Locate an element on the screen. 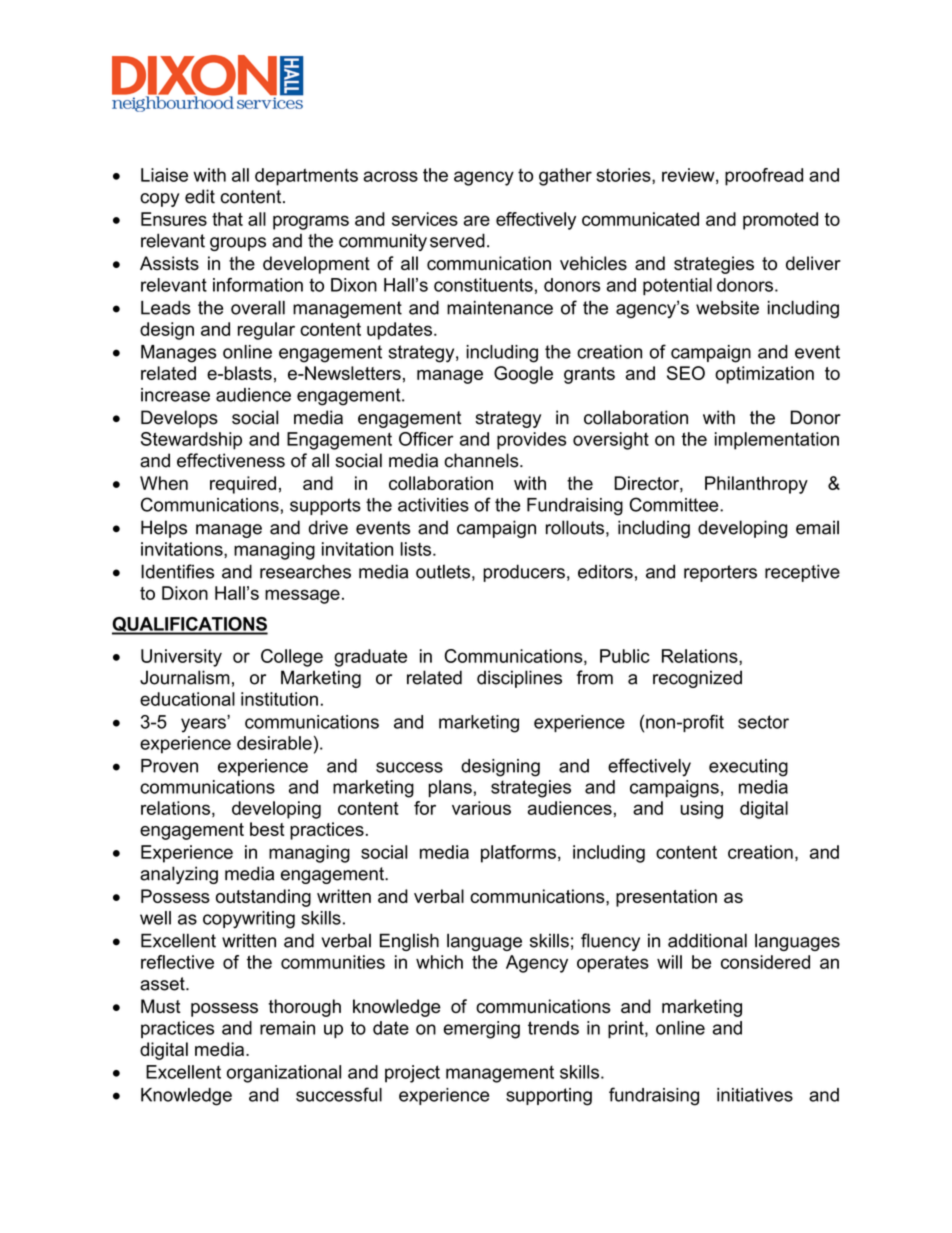 This screenshot has height=1233, width=952. Philanthropy is located at coordinates (756, 485).
